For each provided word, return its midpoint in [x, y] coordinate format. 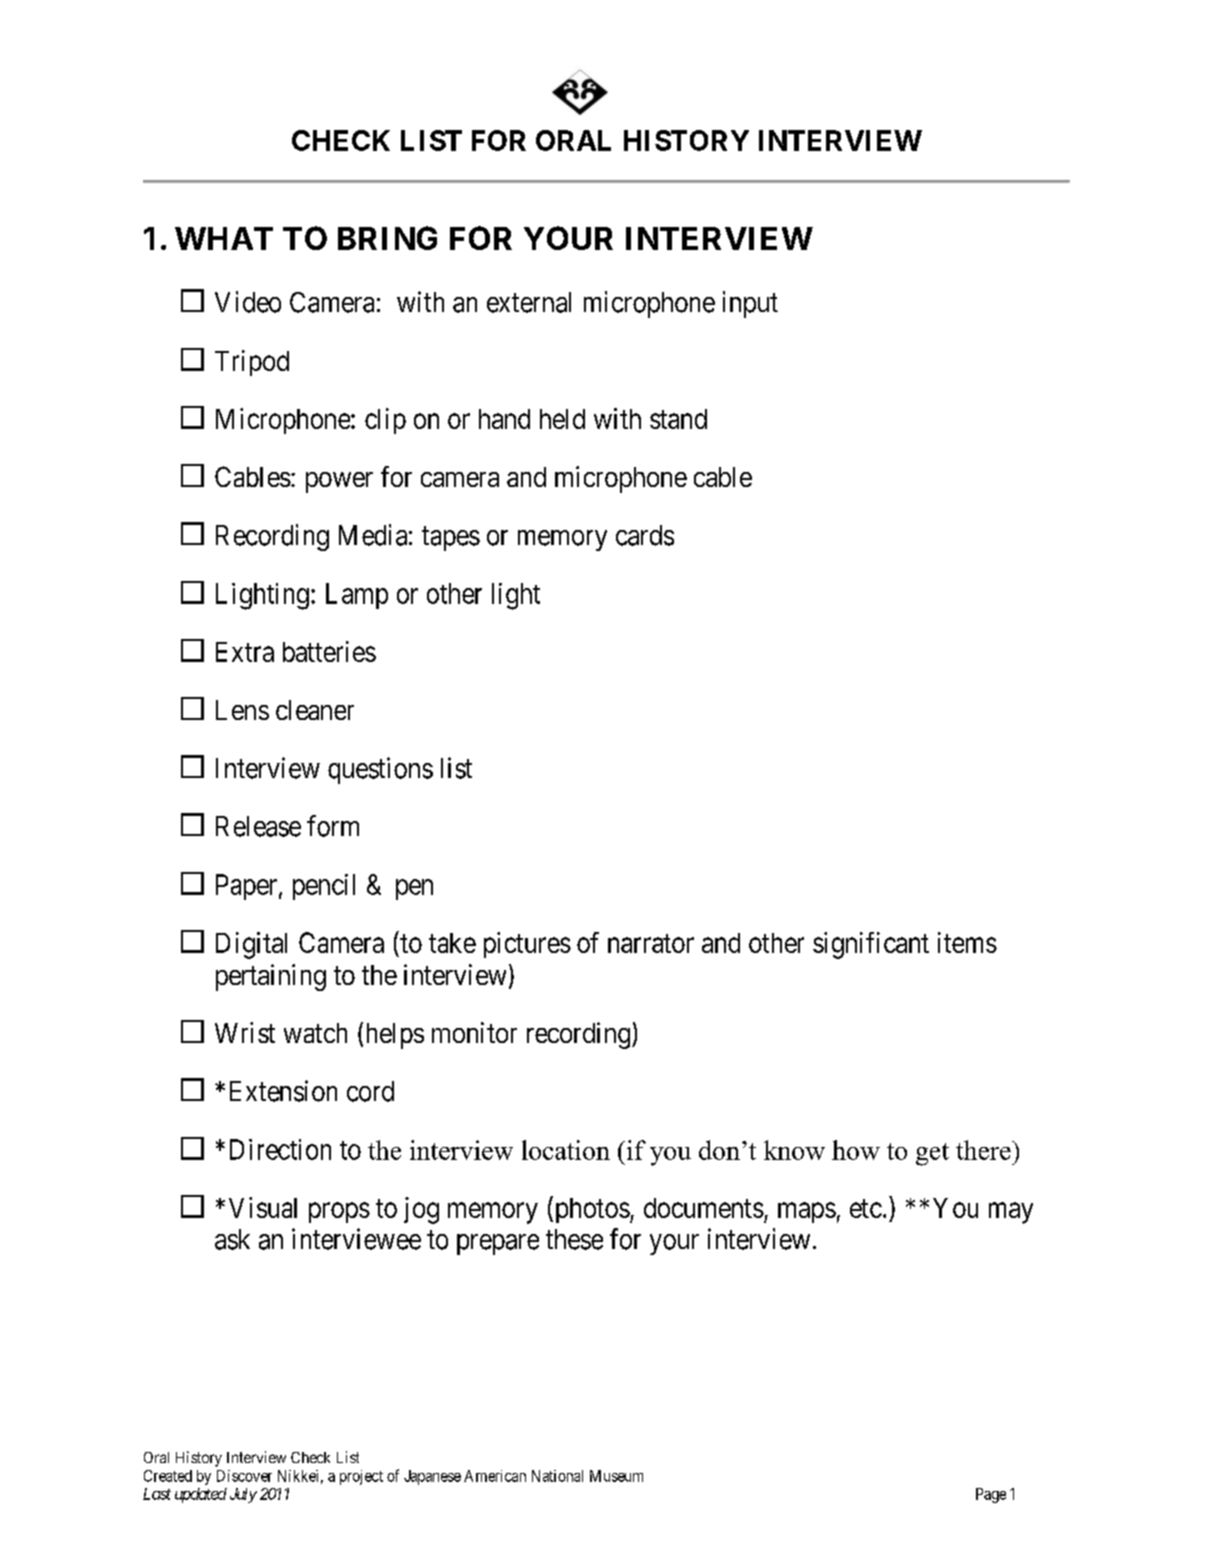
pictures [527, 945]
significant [871, 945]
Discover [244, 1476]
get [932, 1154]
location [566, 1150]
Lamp [357, 596]
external [529, 302]
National [557, 1476]
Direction [280, 1149]
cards [645, 535]
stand [678, 419]
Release [258, 826]
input [750, 304]
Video [248, 302]
